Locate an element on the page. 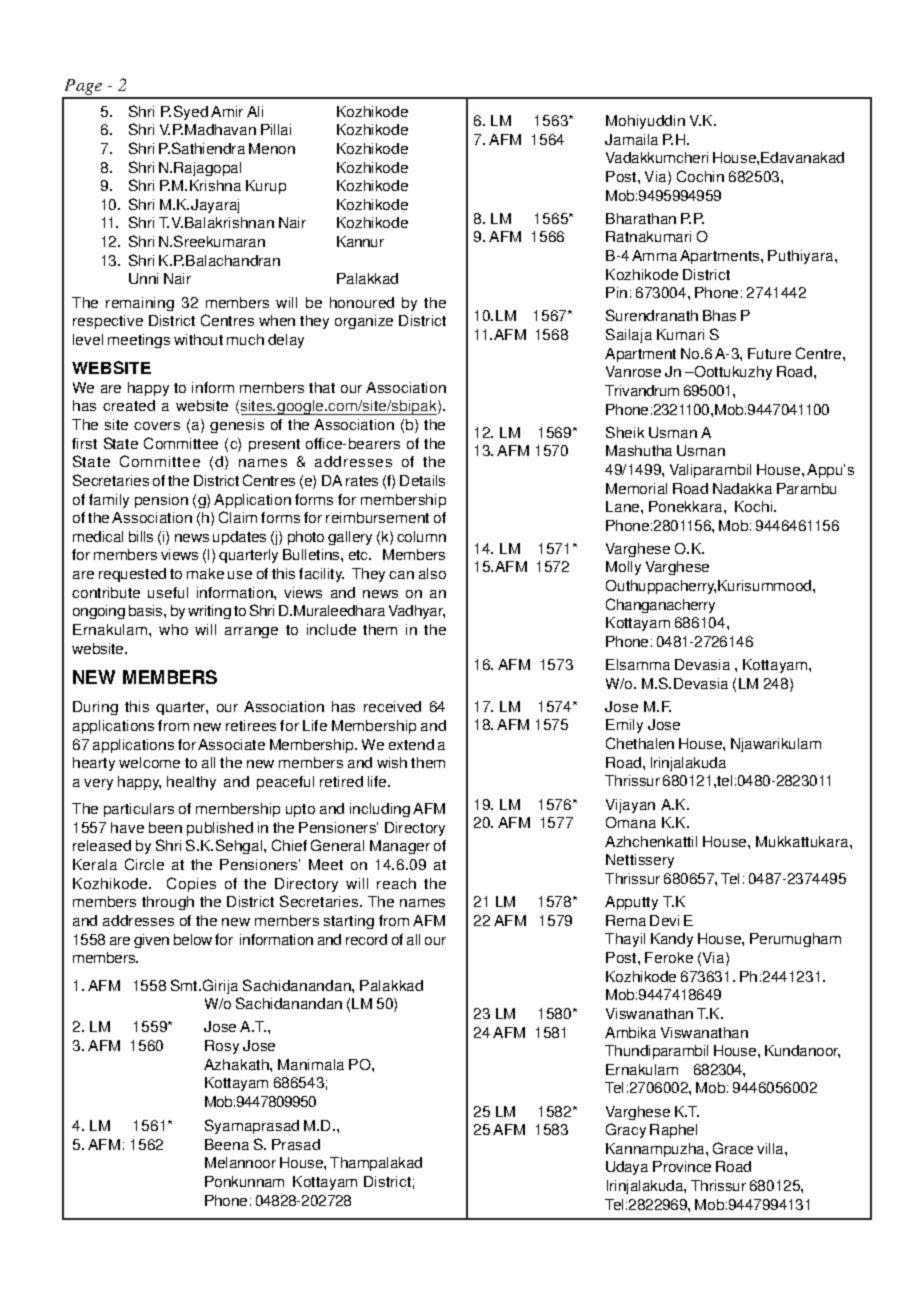  Amir is located at coordinates (227, 111).
